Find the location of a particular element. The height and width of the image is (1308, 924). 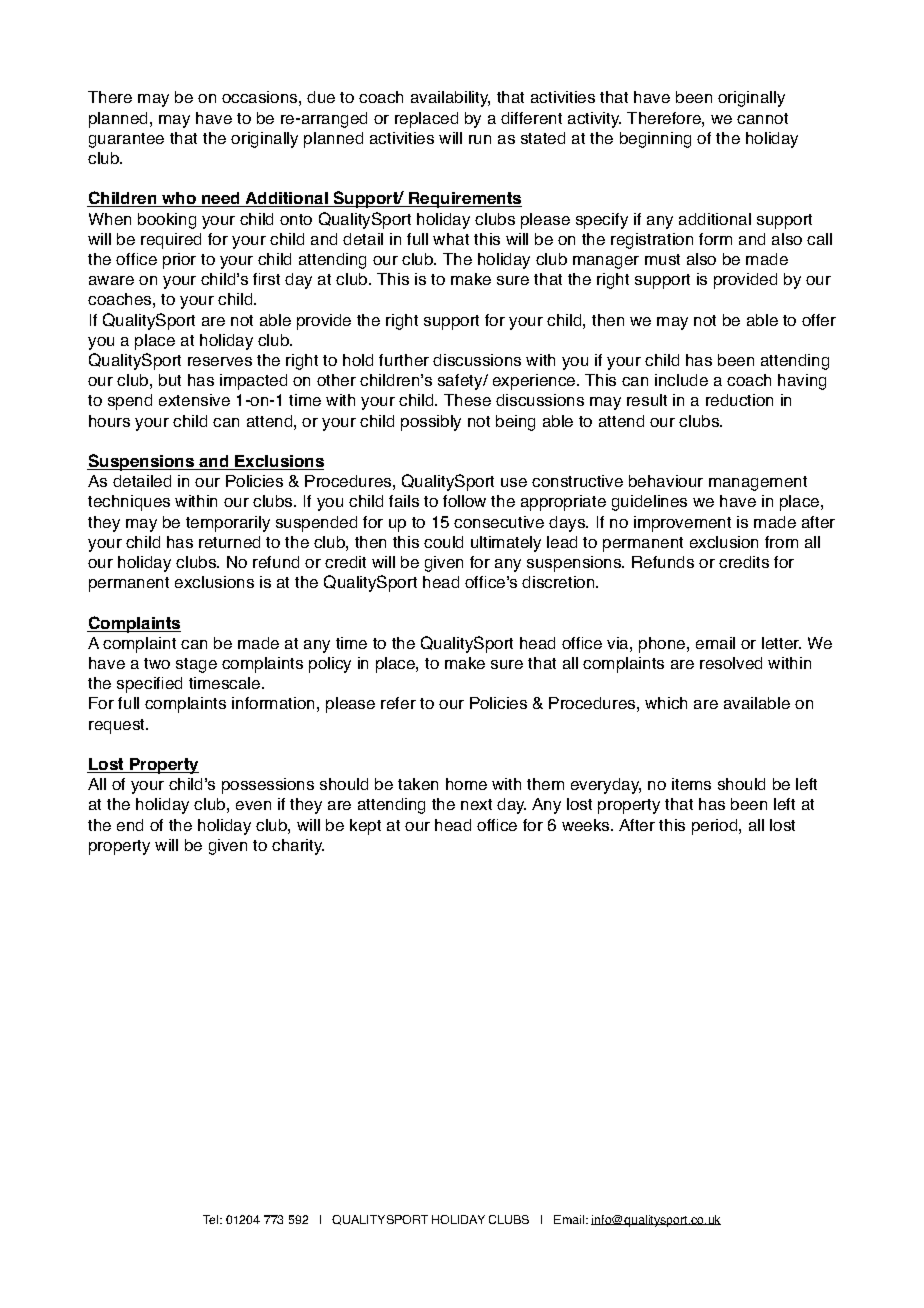

further is located at coordinates (404, 360).
